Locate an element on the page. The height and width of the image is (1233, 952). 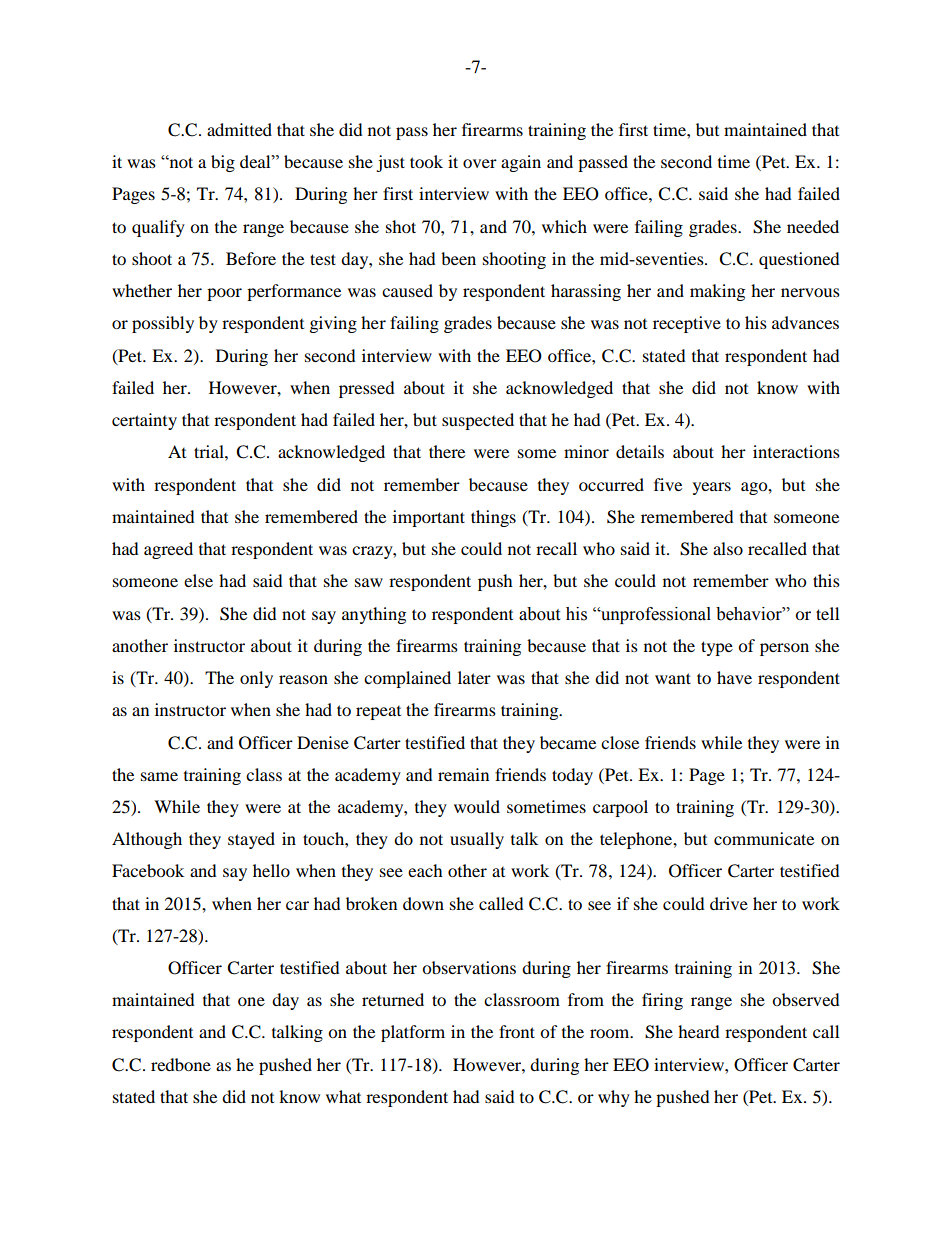
stayed is located at coordinates (251, 840).
